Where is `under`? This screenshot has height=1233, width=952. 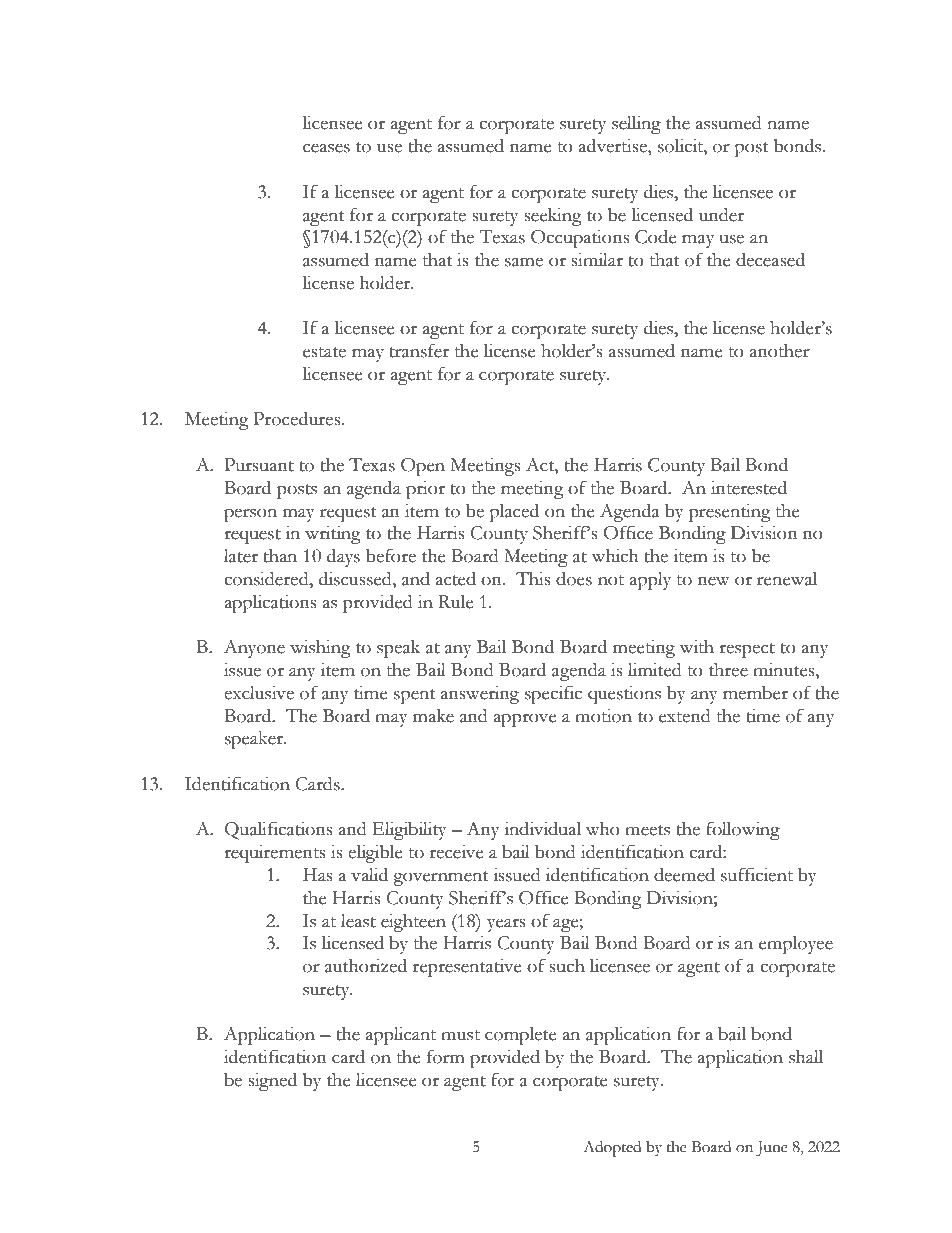 under is located at coordinates (721, 215).
